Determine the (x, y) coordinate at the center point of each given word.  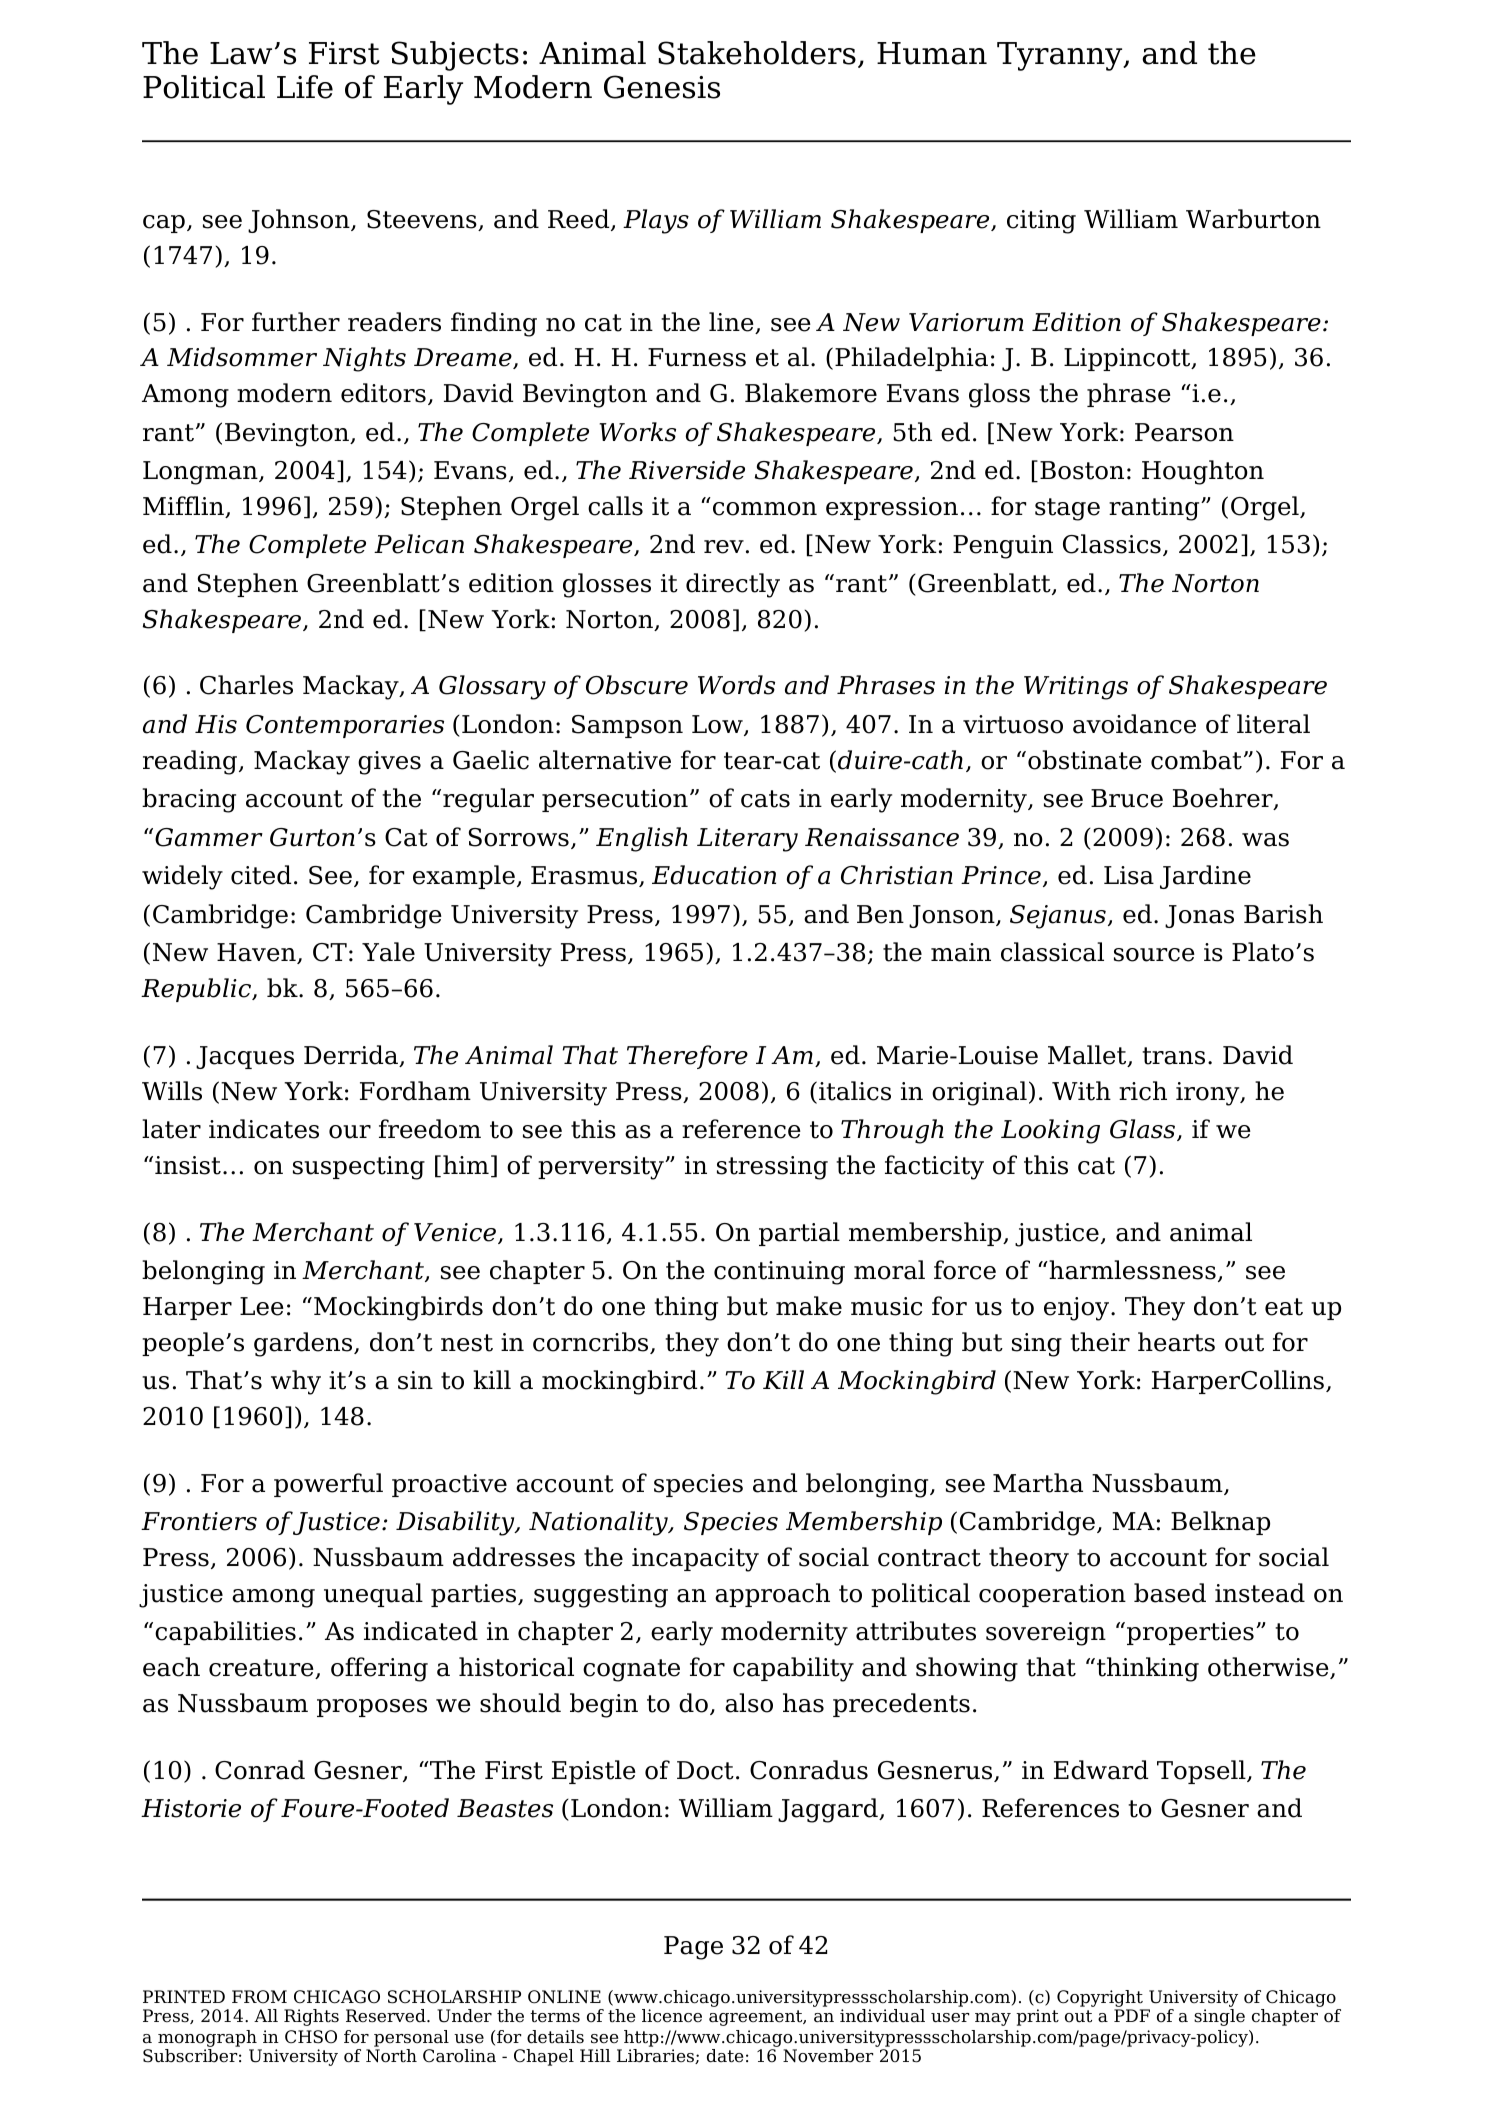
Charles (246, 685)
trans (1173, 1056)
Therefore (687, 1057)
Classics (1112, 544)
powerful (328, 1485)
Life (305, 87)
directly (733, 585)
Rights (311, 2017)
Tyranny (1061, 56)
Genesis (662, 87)
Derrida (352, 1056)
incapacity (695, 1560)
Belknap (1220, 1523)
